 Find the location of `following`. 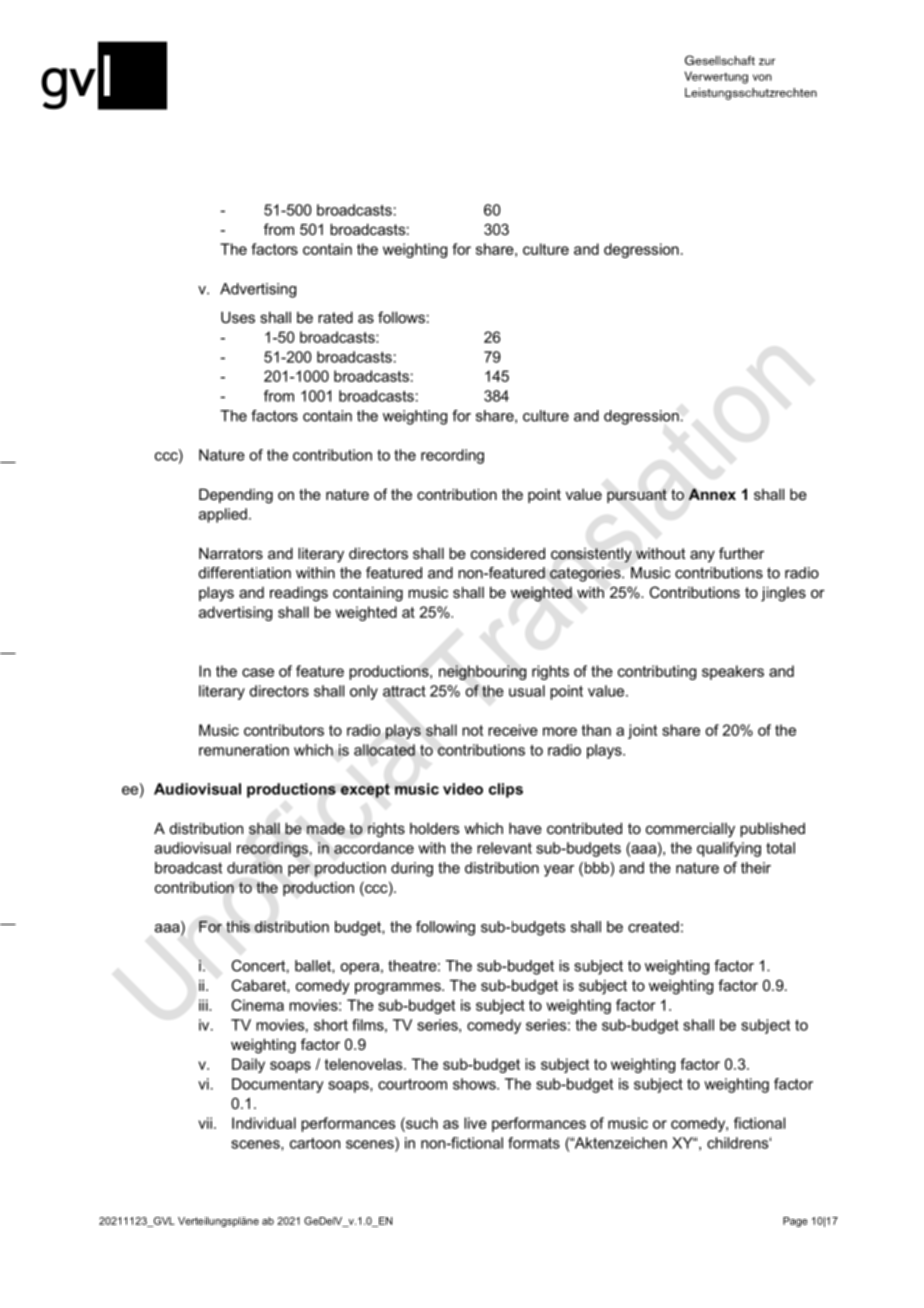

following is located at coordinates (445, 928).
